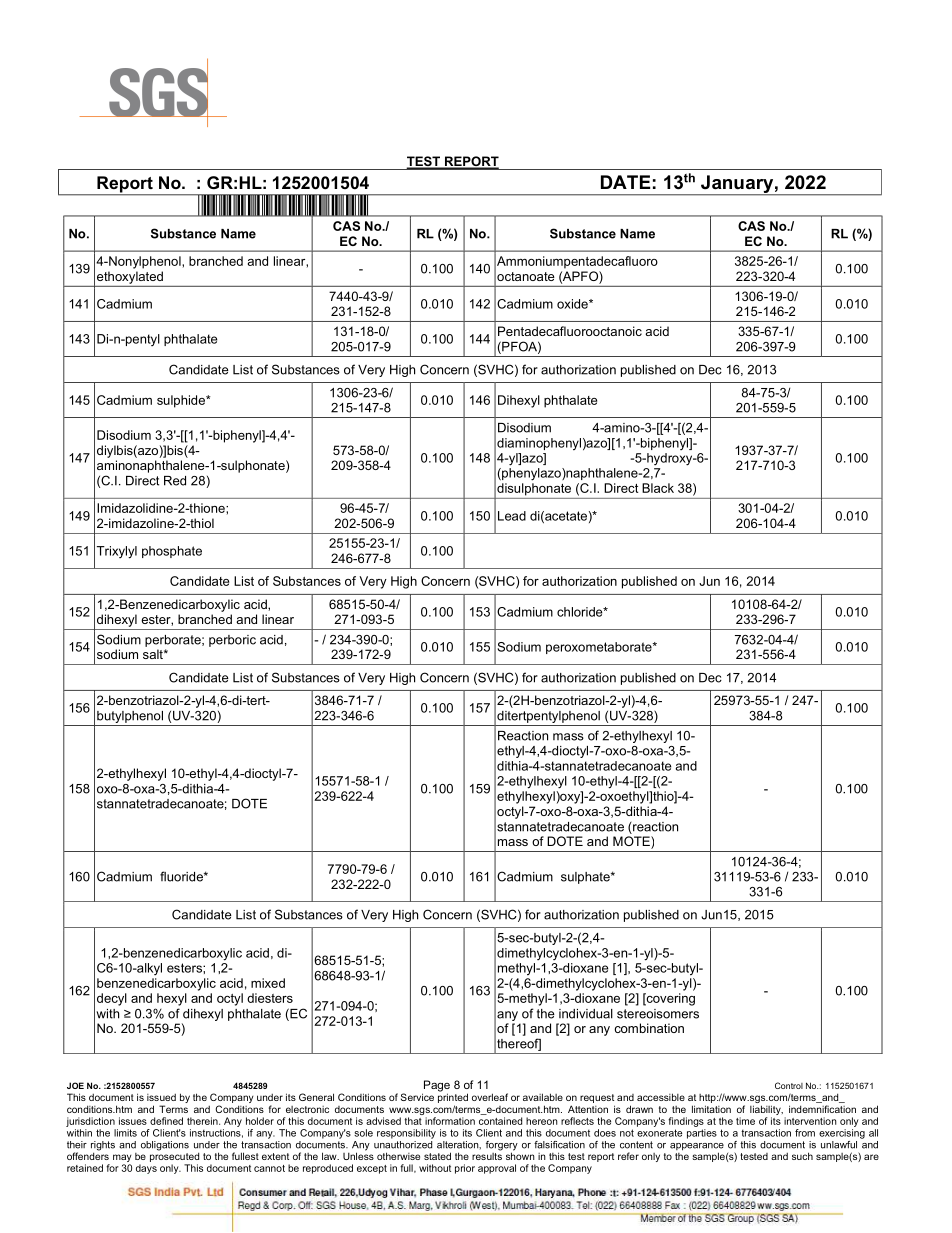 This screenshot has width=952, height=1233. What do you see at coordinates (268, 983) in the screenshot?
I see `mixed` at bounding box center [268, 983].
